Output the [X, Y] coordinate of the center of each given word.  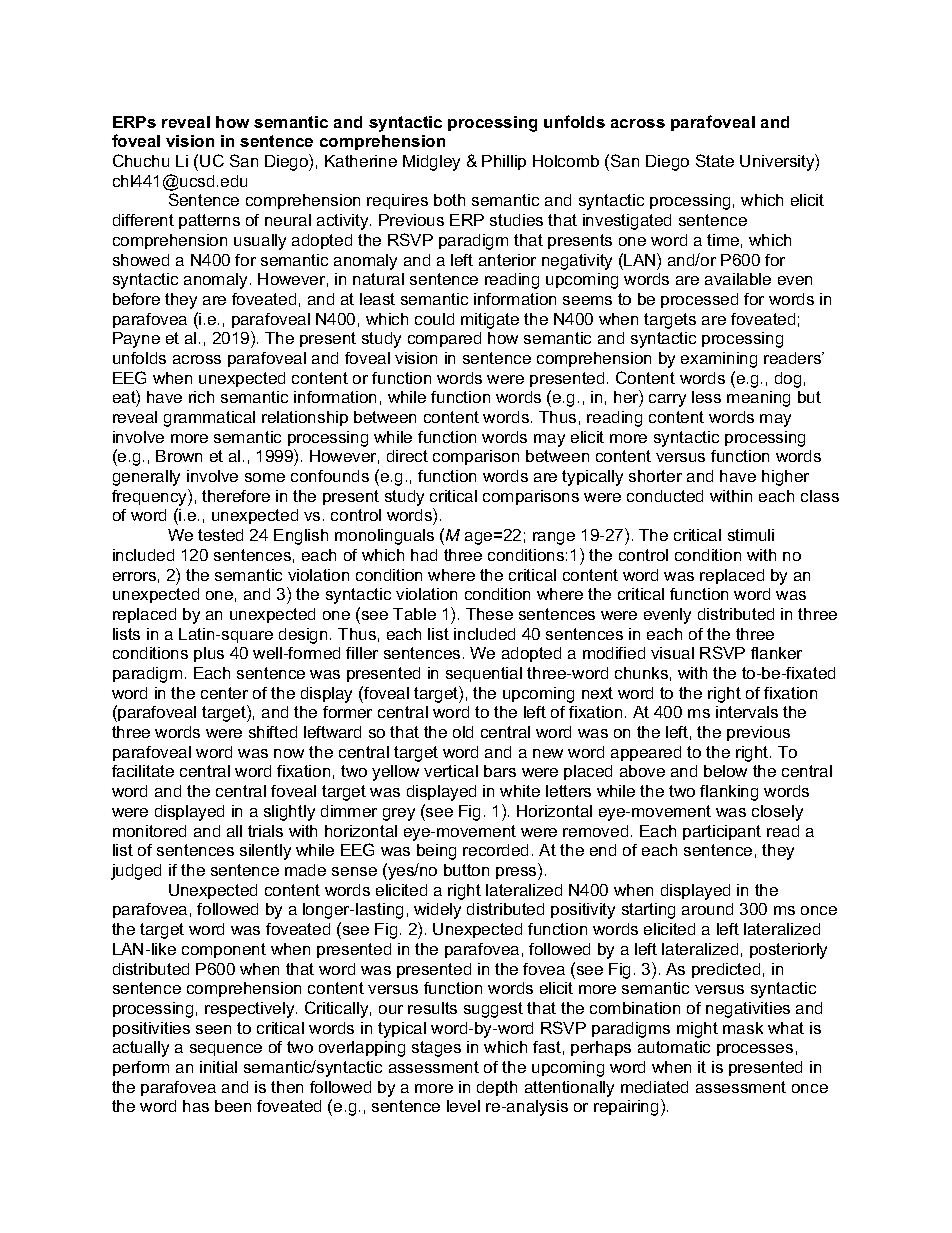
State [715, 160]
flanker [776, 653]
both [449, 200]
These [489, 614]
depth [497, 1088]
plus [209, 654]
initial [218, 1067]
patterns [209, 221]
